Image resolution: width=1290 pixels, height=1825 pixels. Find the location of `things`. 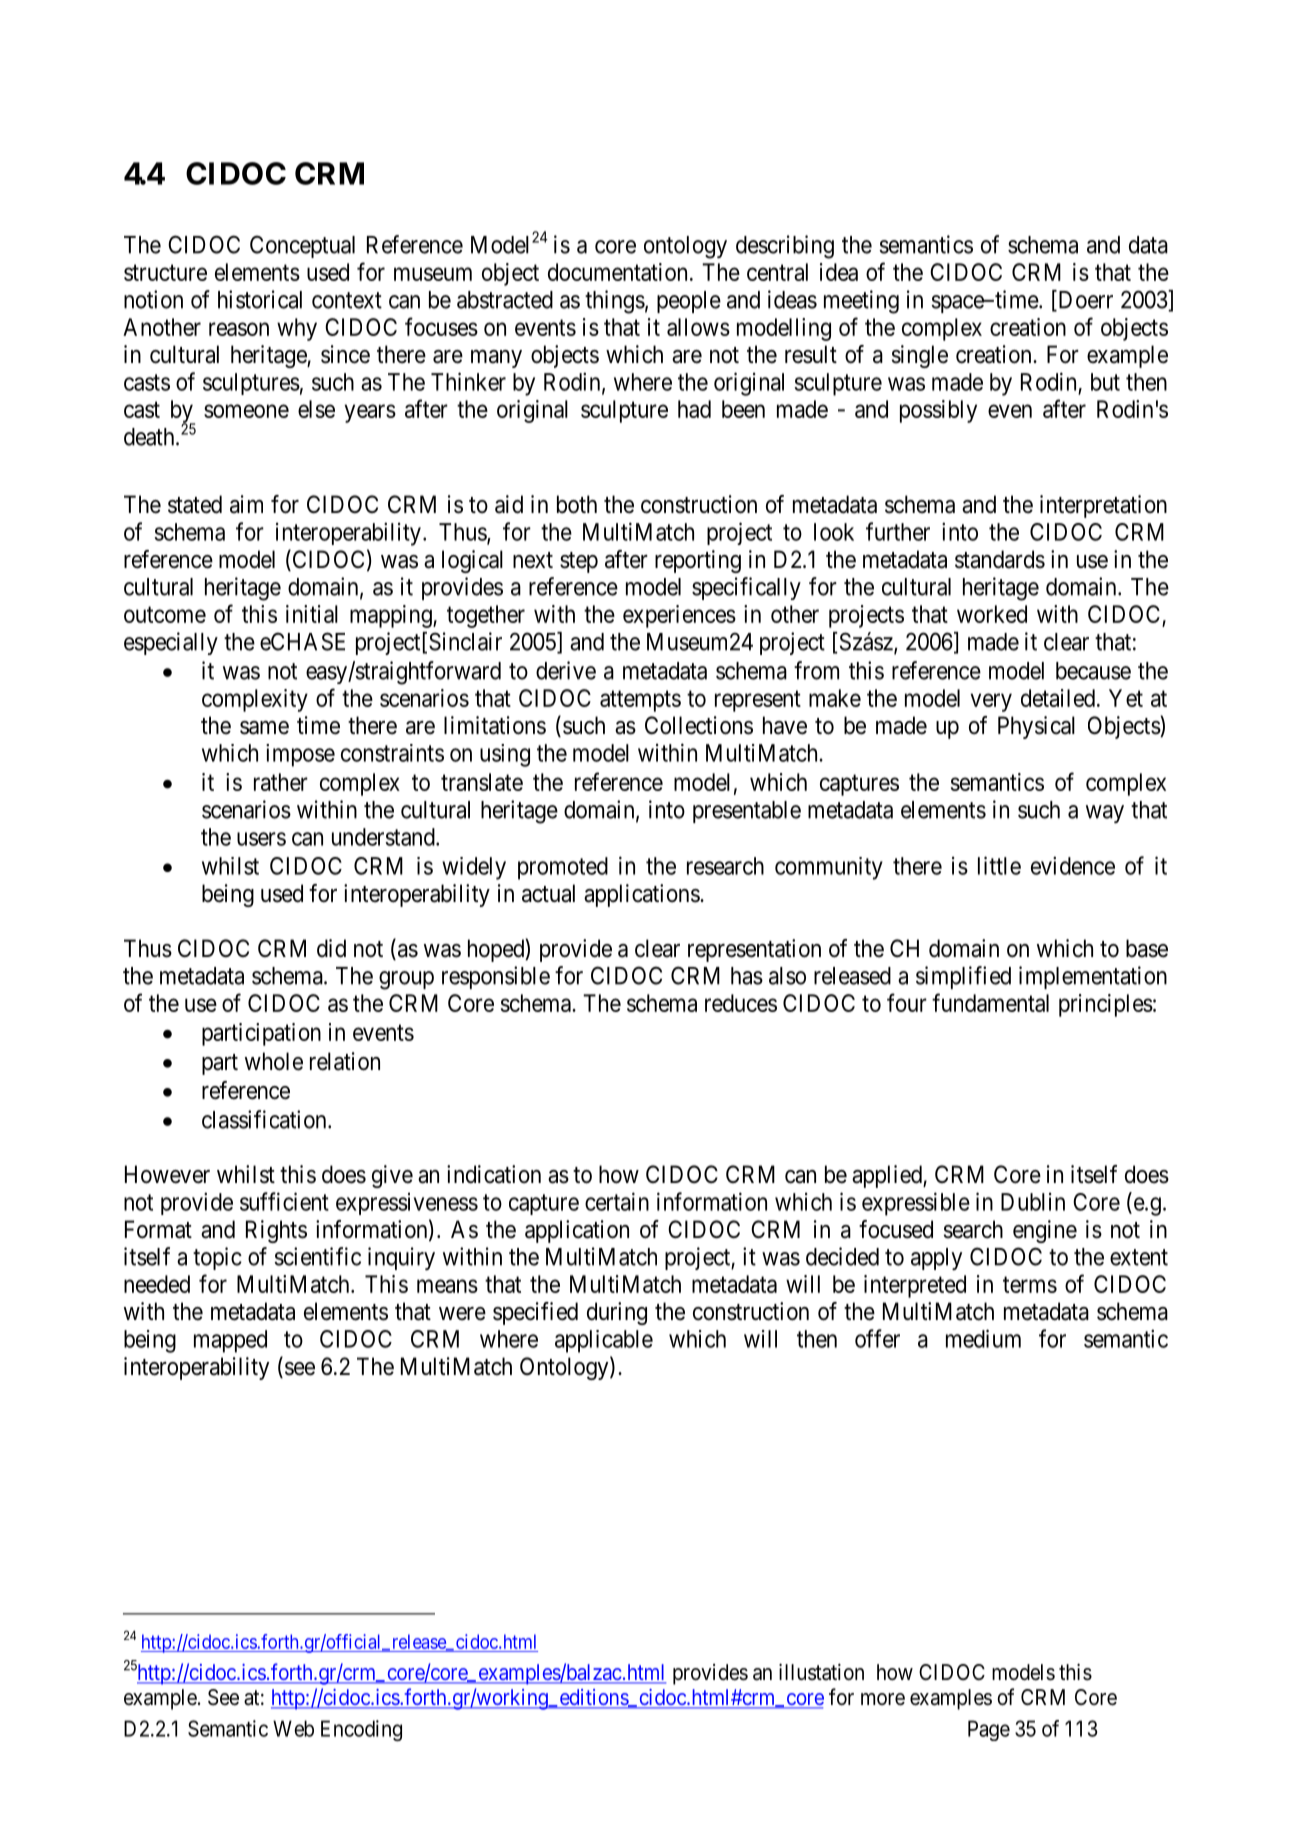

things is located at coordinates (615, 302).
